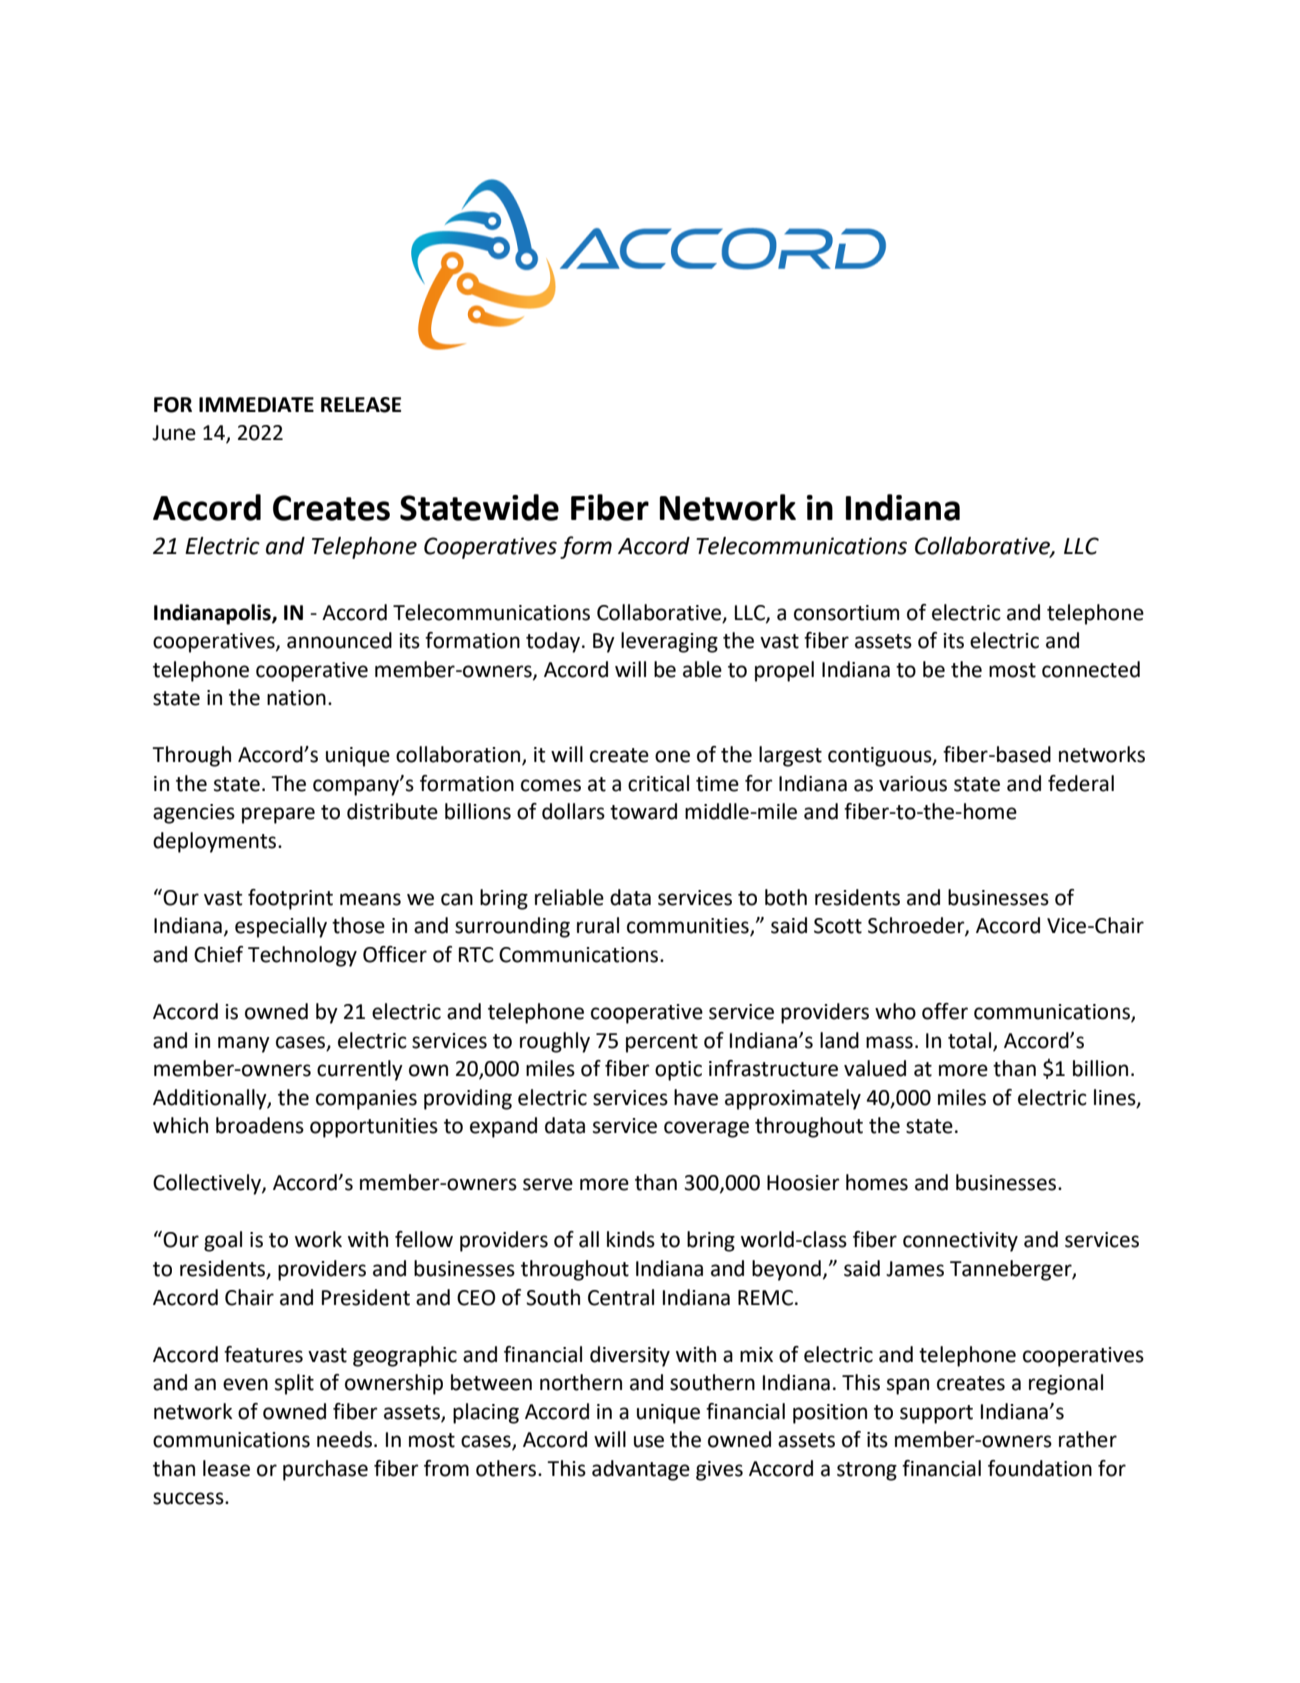  What do you see at coordinates (256, 404) in the page?
I see `IMMEDIATE` at bounding box center [256, 404].
